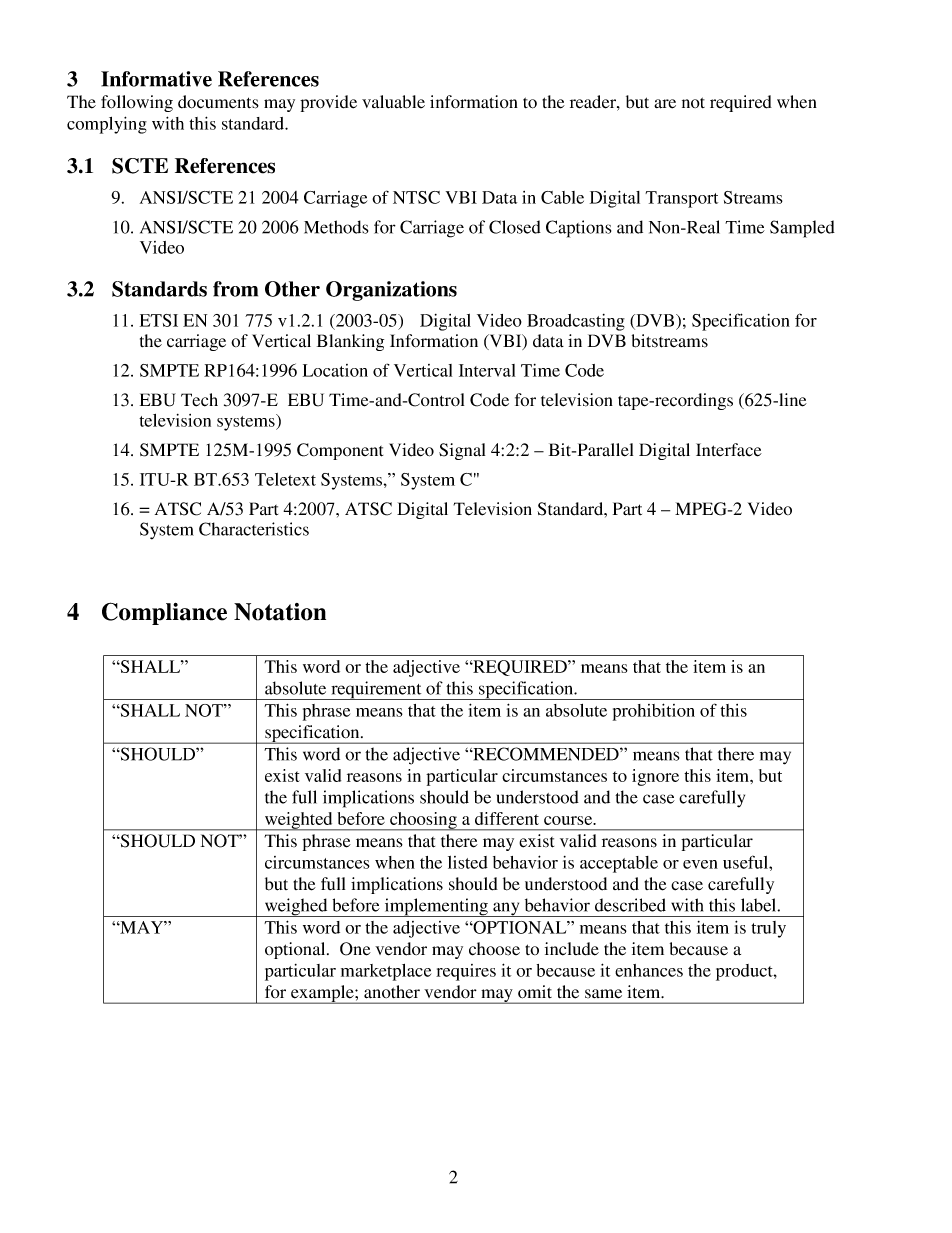 This screenshot has height=1233, width=952. I want to click on Interface, so click(729, 450).
